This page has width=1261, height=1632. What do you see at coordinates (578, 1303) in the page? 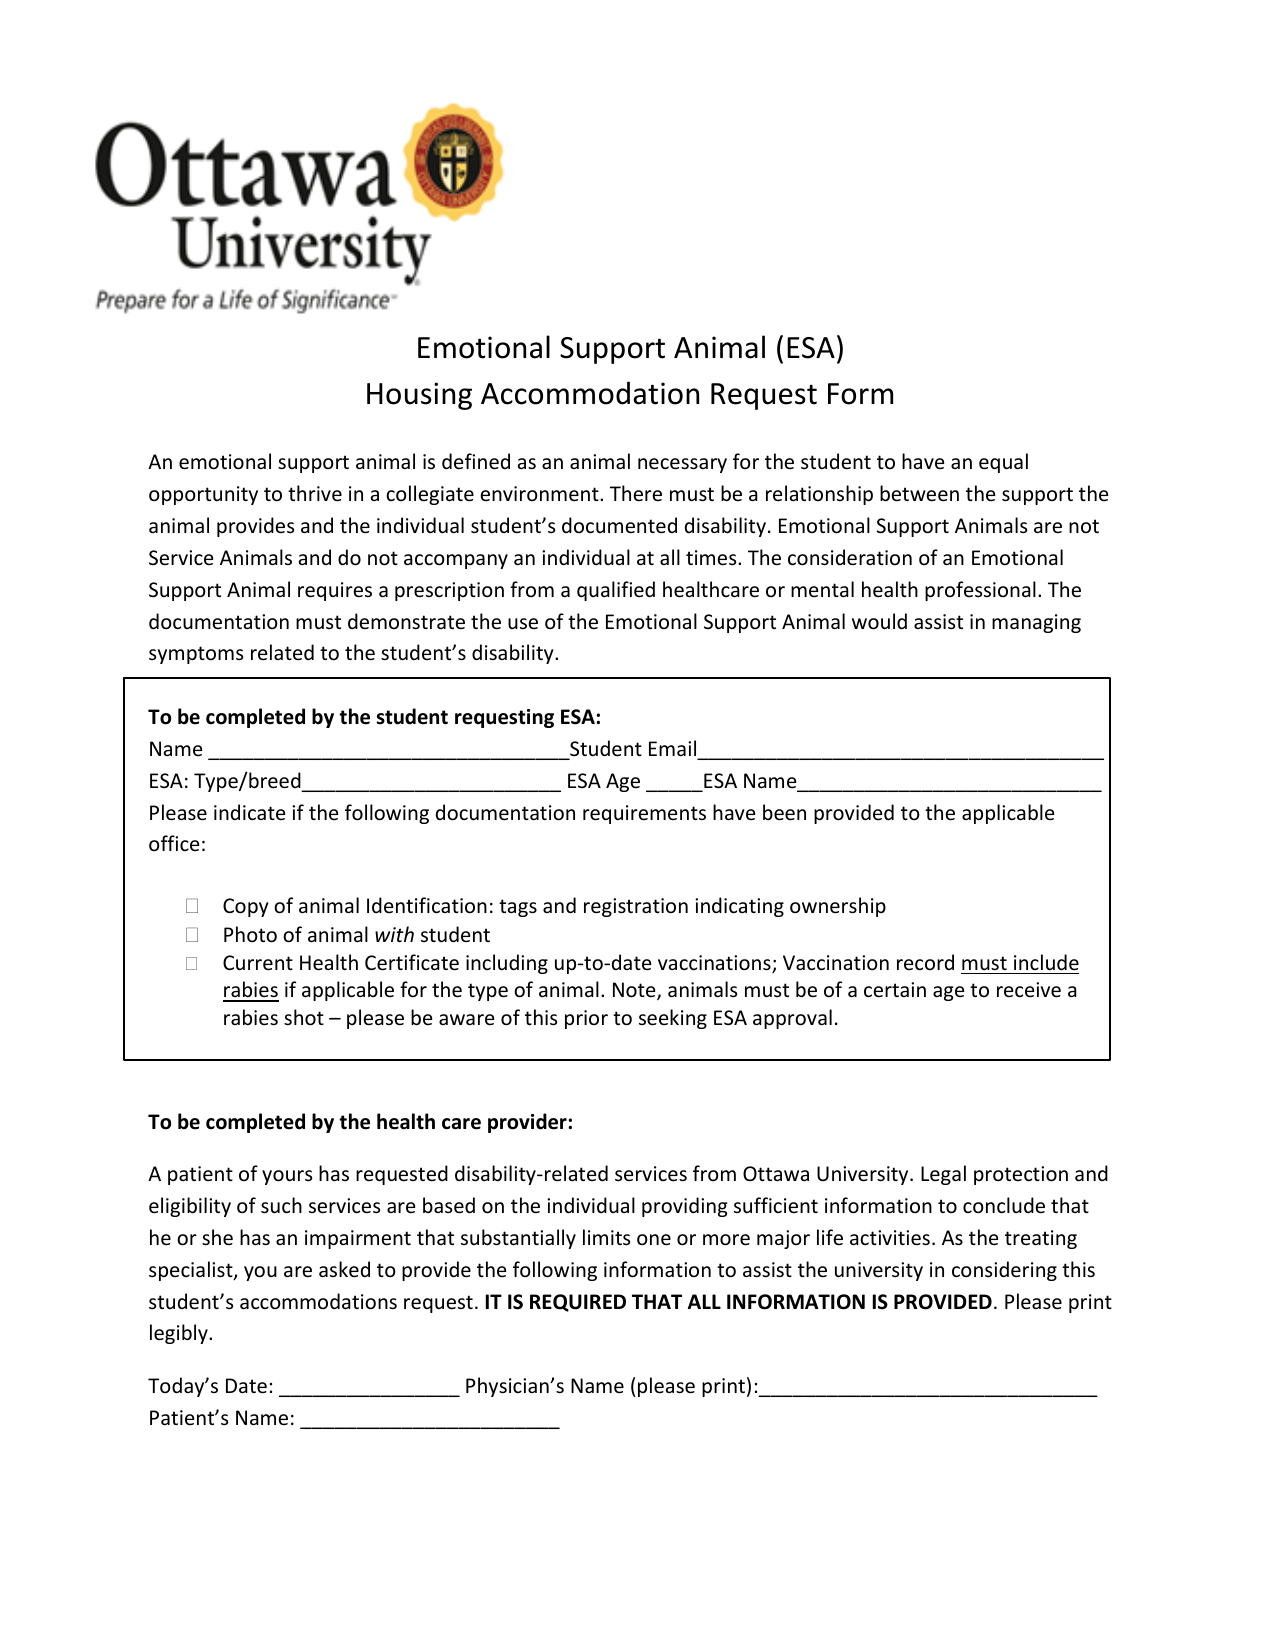
I see `REQUIRED` at bounding box center [578, 1303].
